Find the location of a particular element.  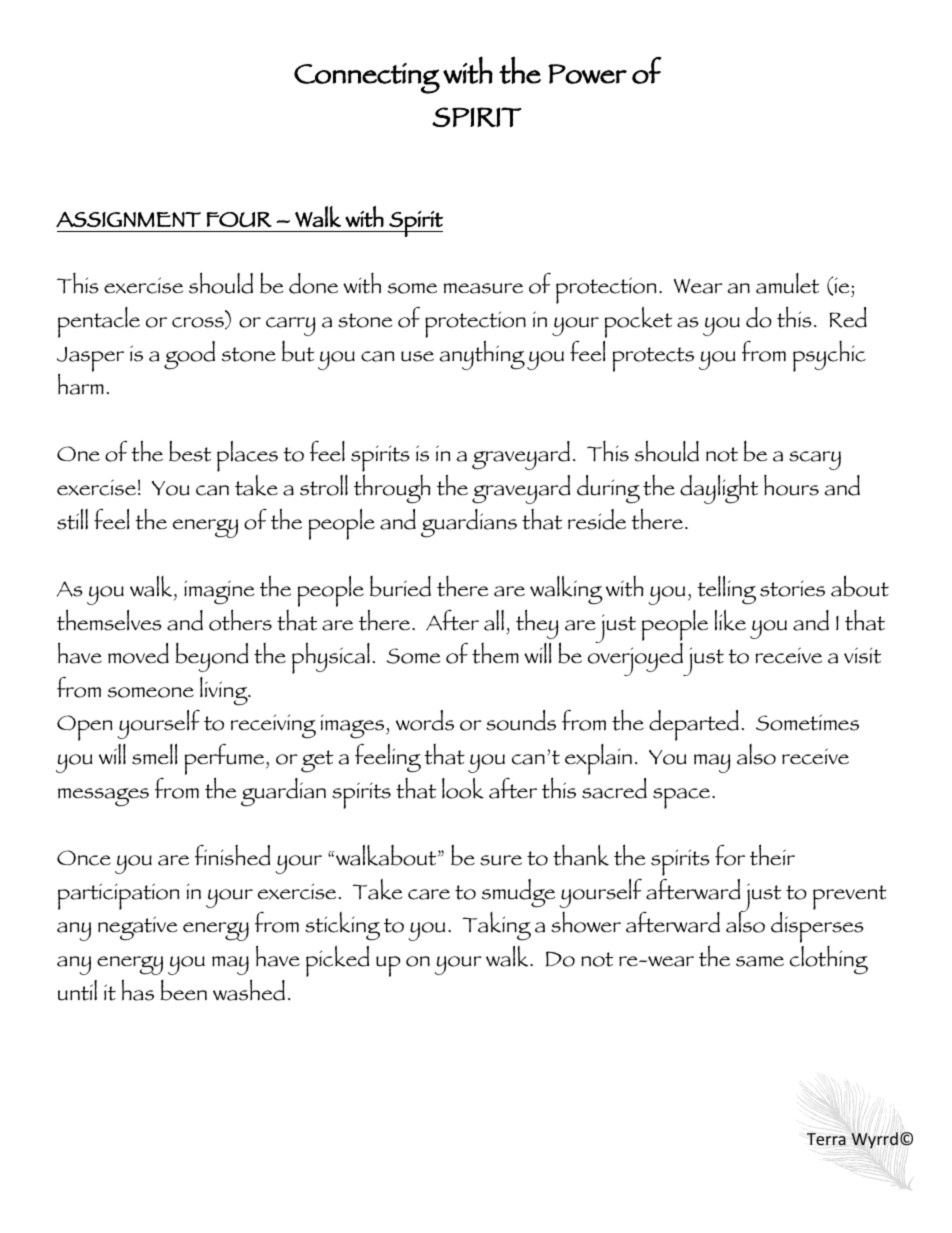

look is located at coordinates (463, 788).
